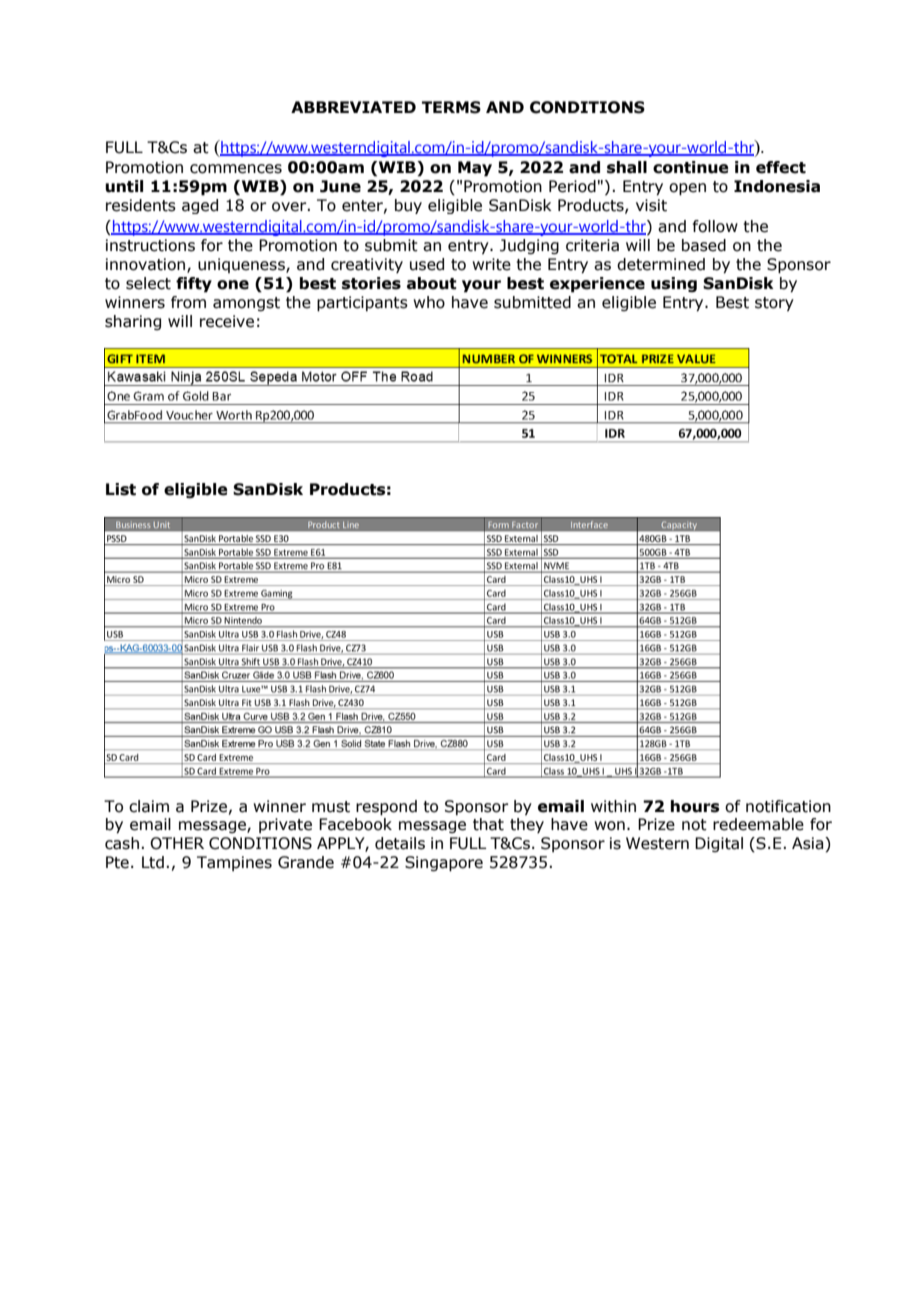 The width and height of the page is (924, 1308). What do you see at coordinates (691, 167) in the page?
I see `continue` at bounding box center [691, 167].
